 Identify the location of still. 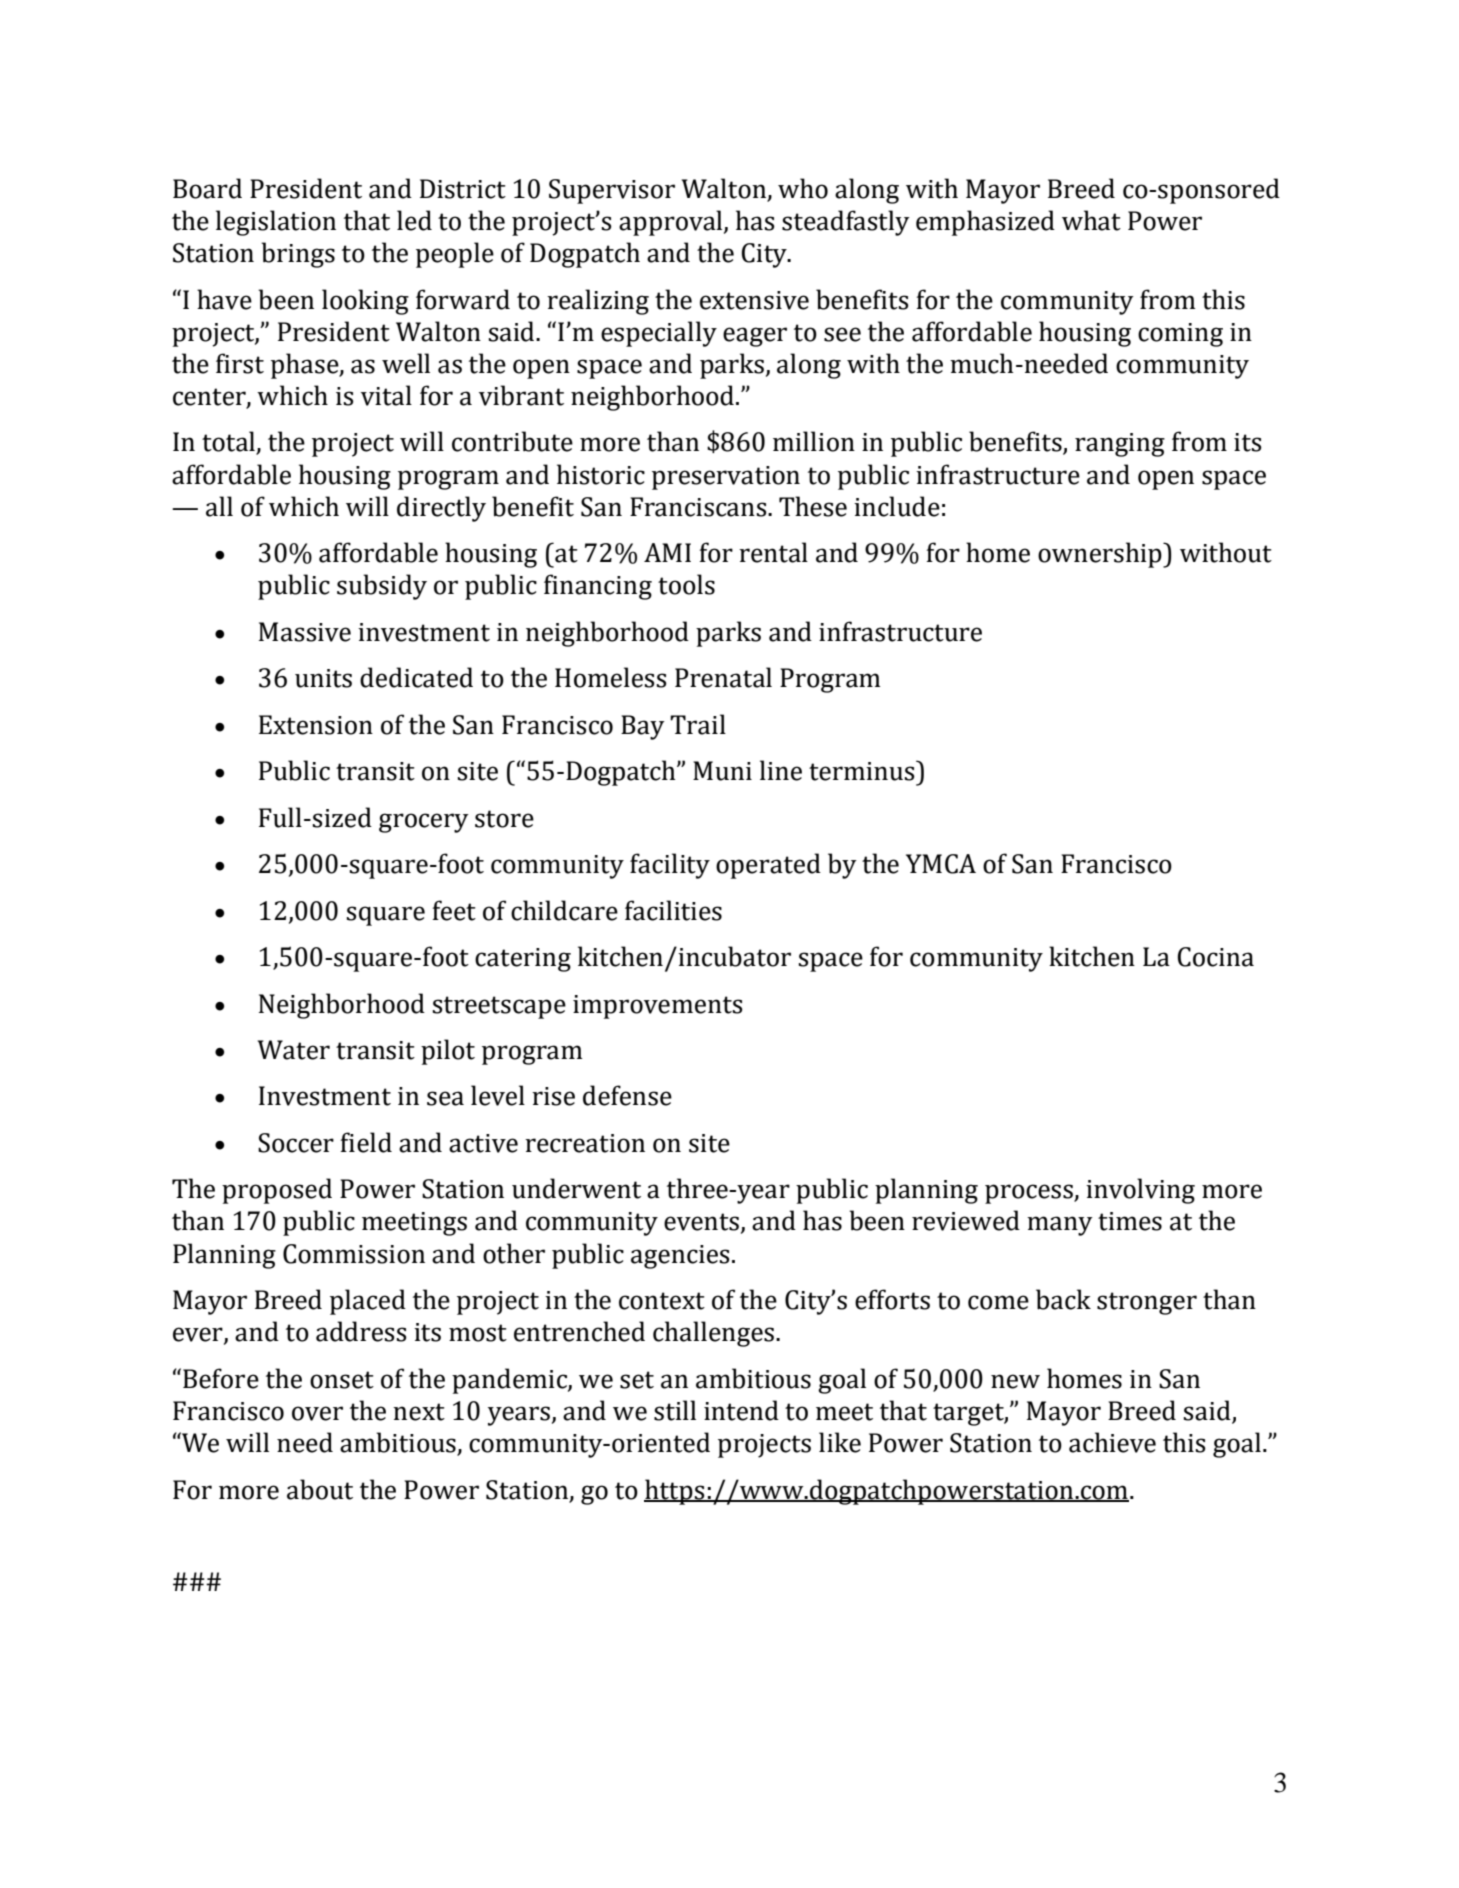
(675, 1410).
